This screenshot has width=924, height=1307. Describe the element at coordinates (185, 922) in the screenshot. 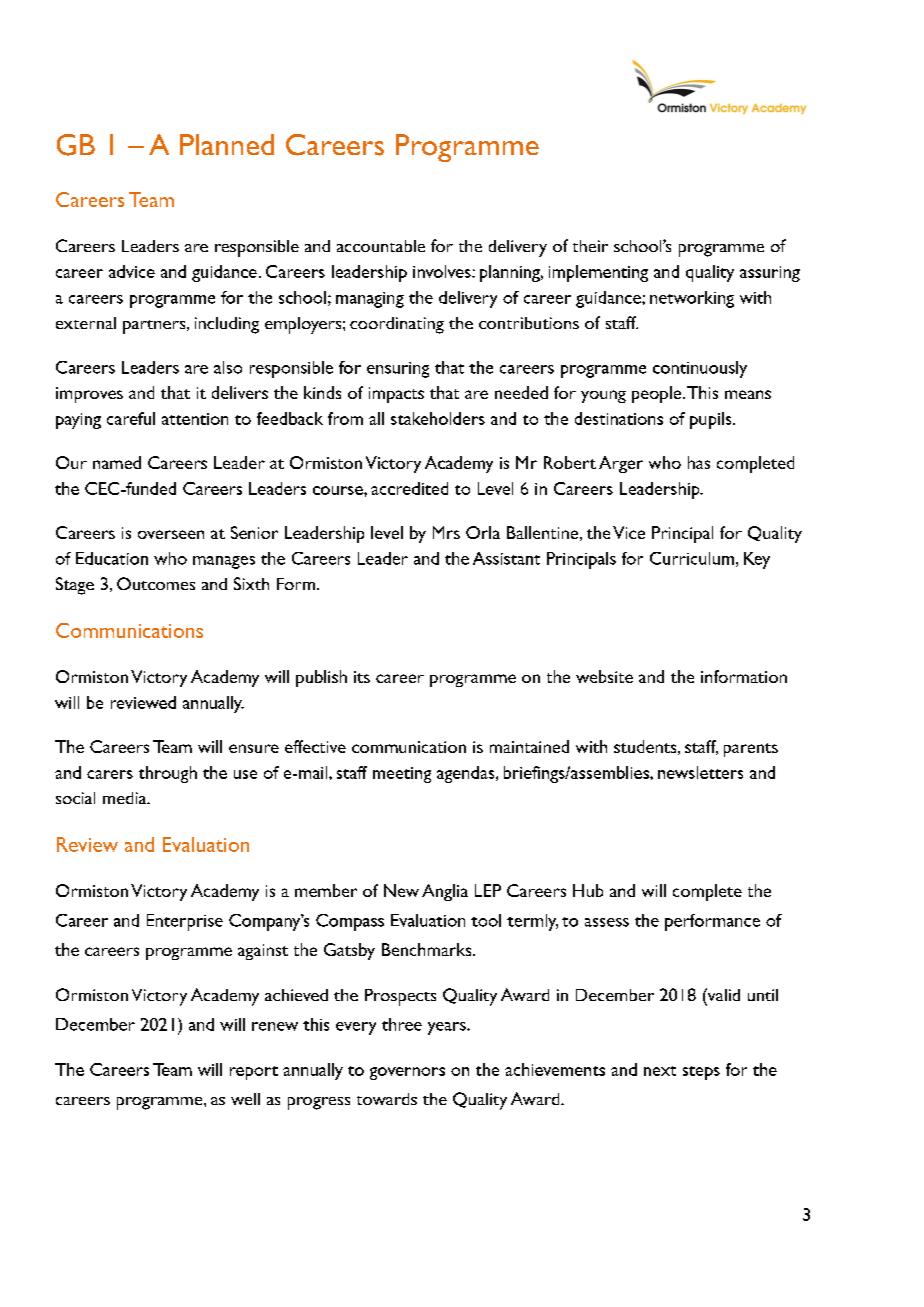

I see `Enterprise` at that location.
